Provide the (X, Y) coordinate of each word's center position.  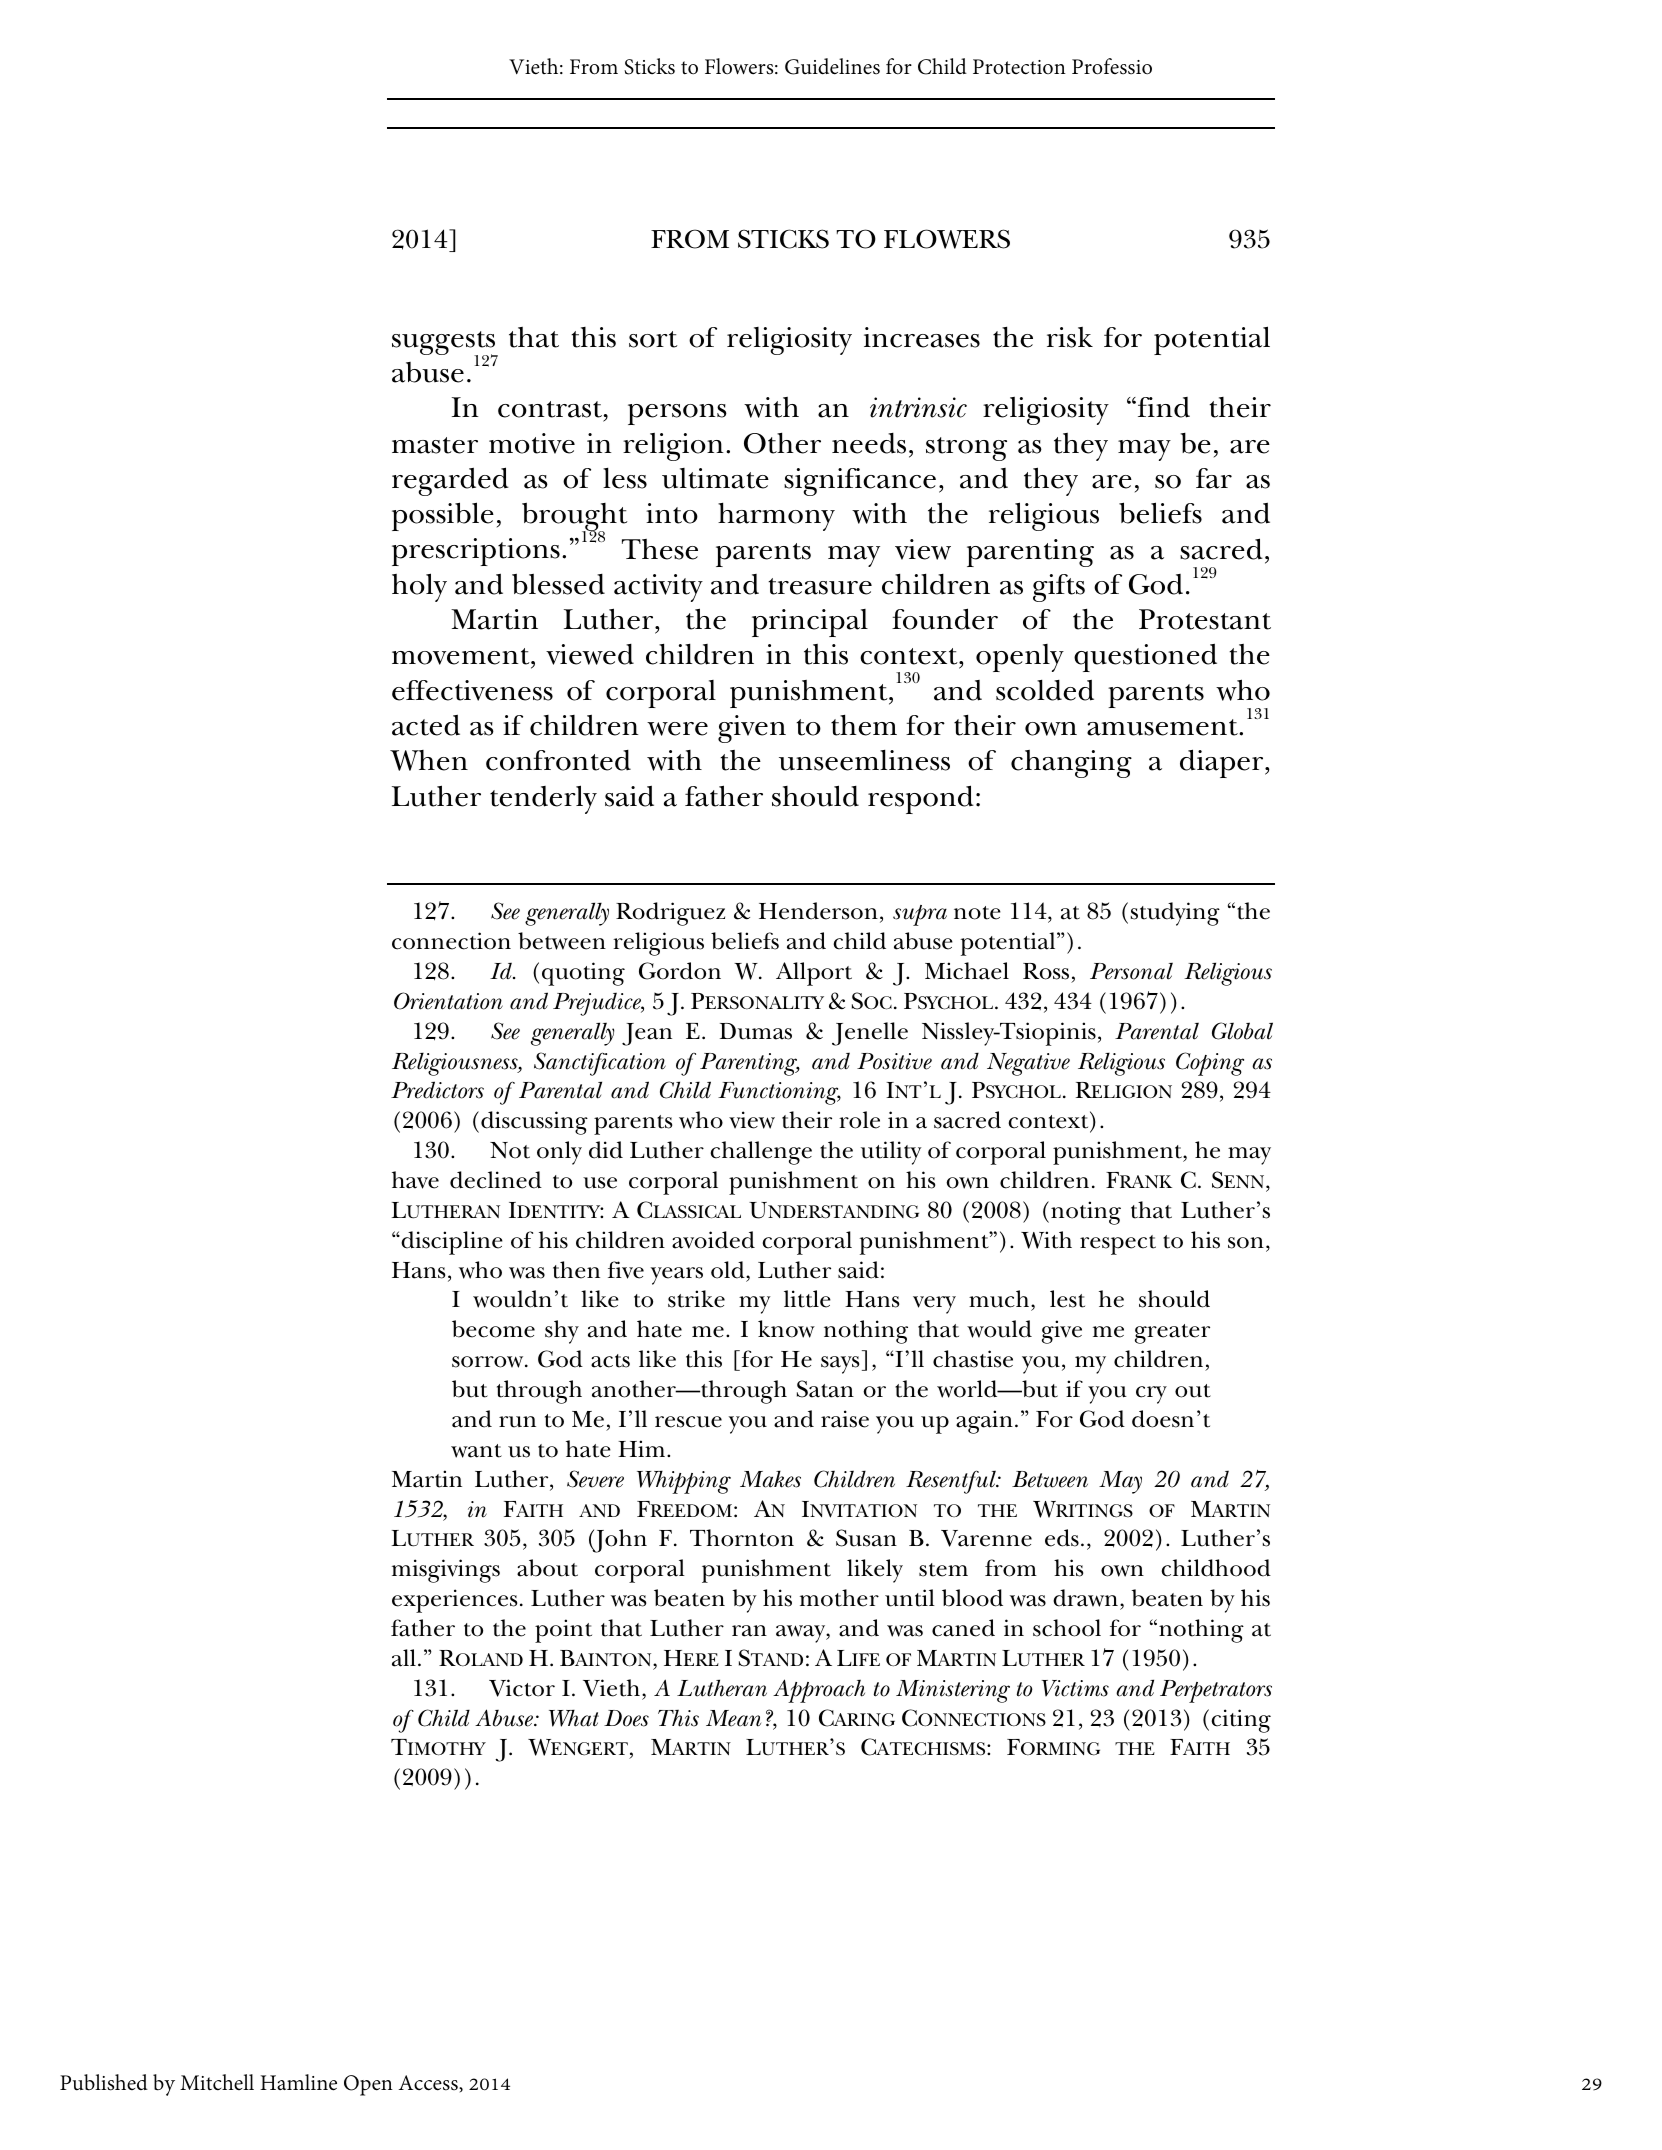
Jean (647, 1034)
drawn (1085, 1598)
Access (429, 2083)
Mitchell (217, 2082)
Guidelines (832, 66)
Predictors (437, 1090)
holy (419, 587)
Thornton (742, 1538)
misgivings (446, 1571)
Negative (1028, 1064)
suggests (445, 344)
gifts (1059, 588)
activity (658, 588)
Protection (1019, 67)
